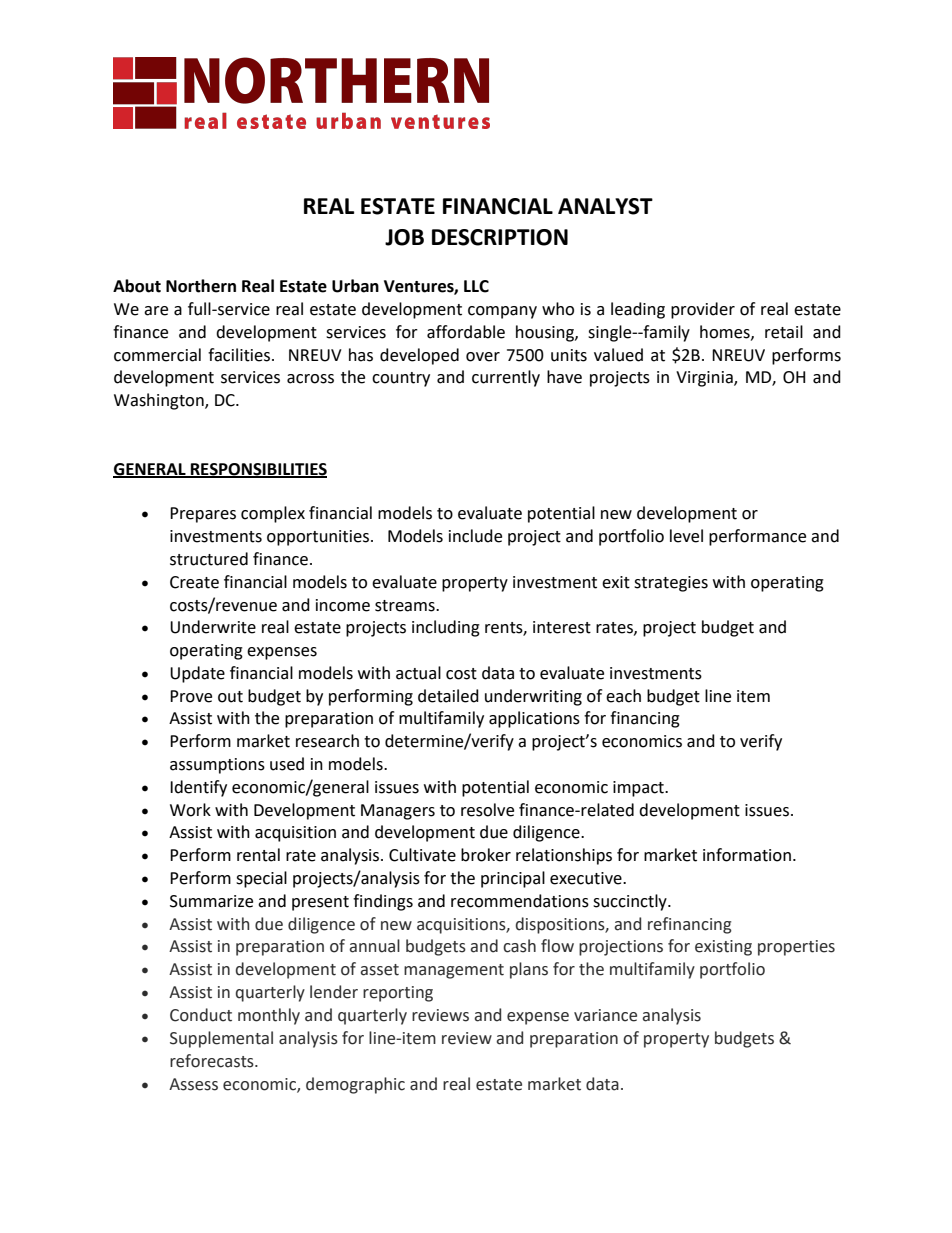  What do you see at coordinates (201, 286) in the document?
I see `Northern` at bounding box center [201, 286].
